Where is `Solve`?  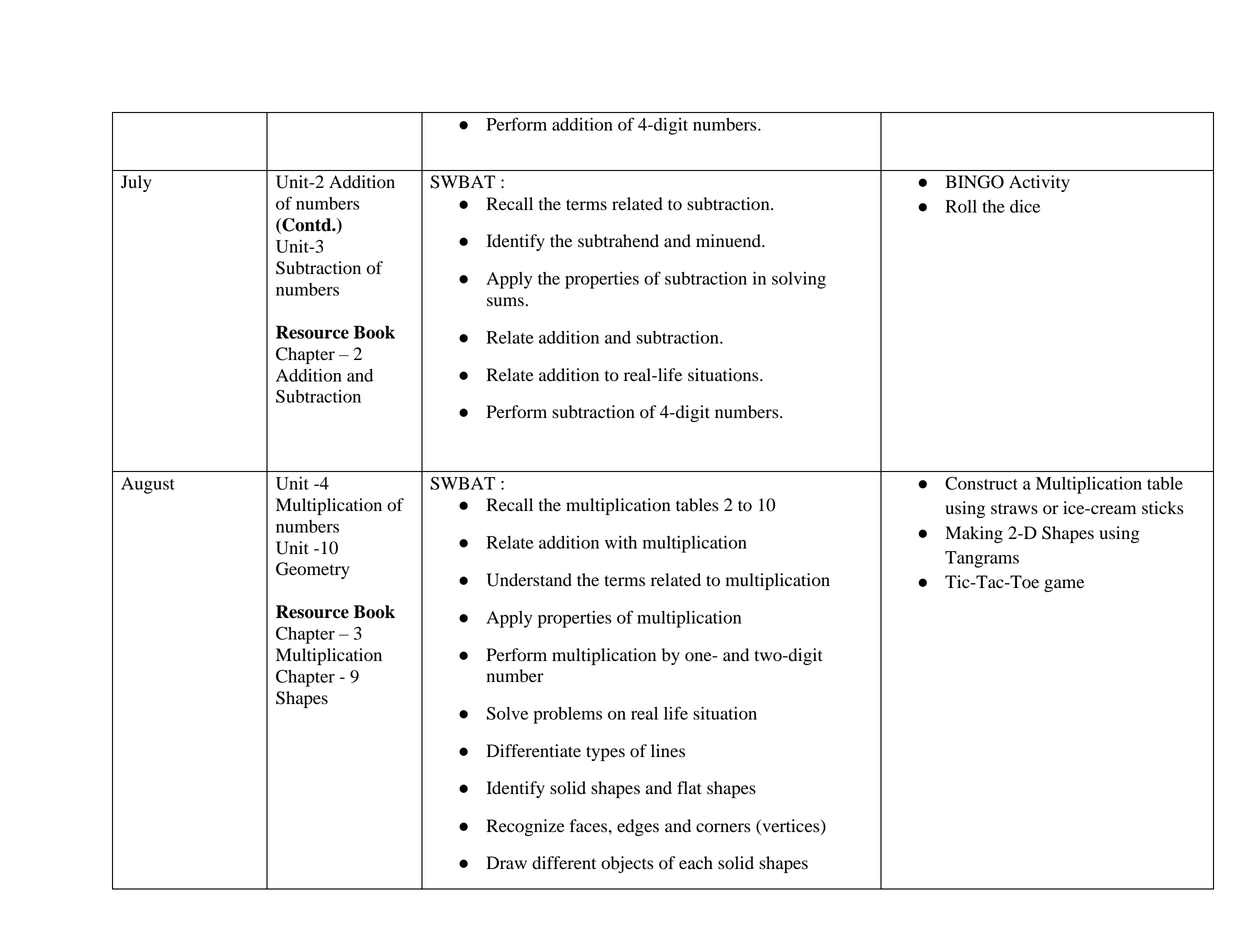 Solve is located at coordinates (507, 713).
